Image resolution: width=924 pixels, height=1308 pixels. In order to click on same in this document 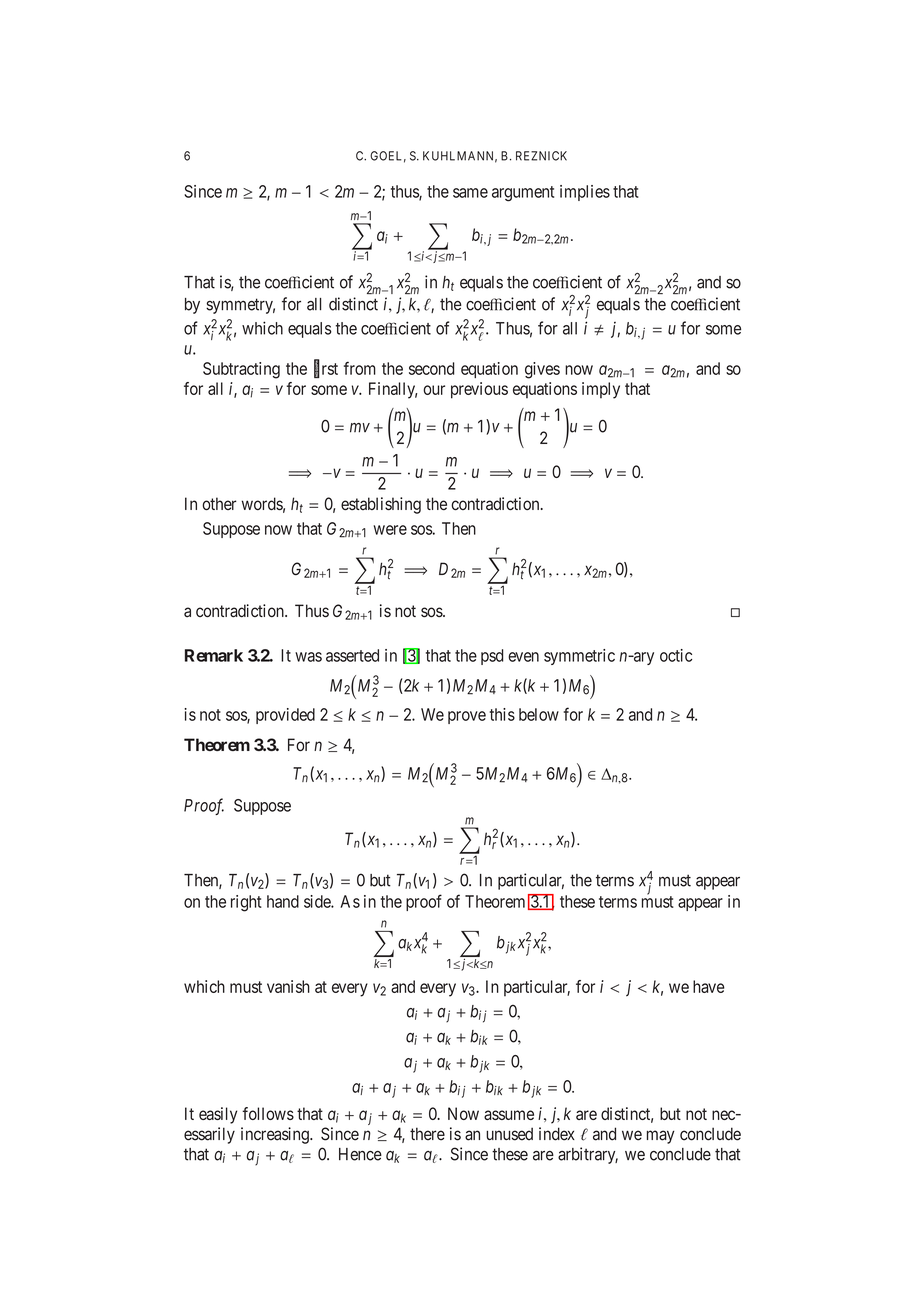, I will do `click(470, 193)`.
